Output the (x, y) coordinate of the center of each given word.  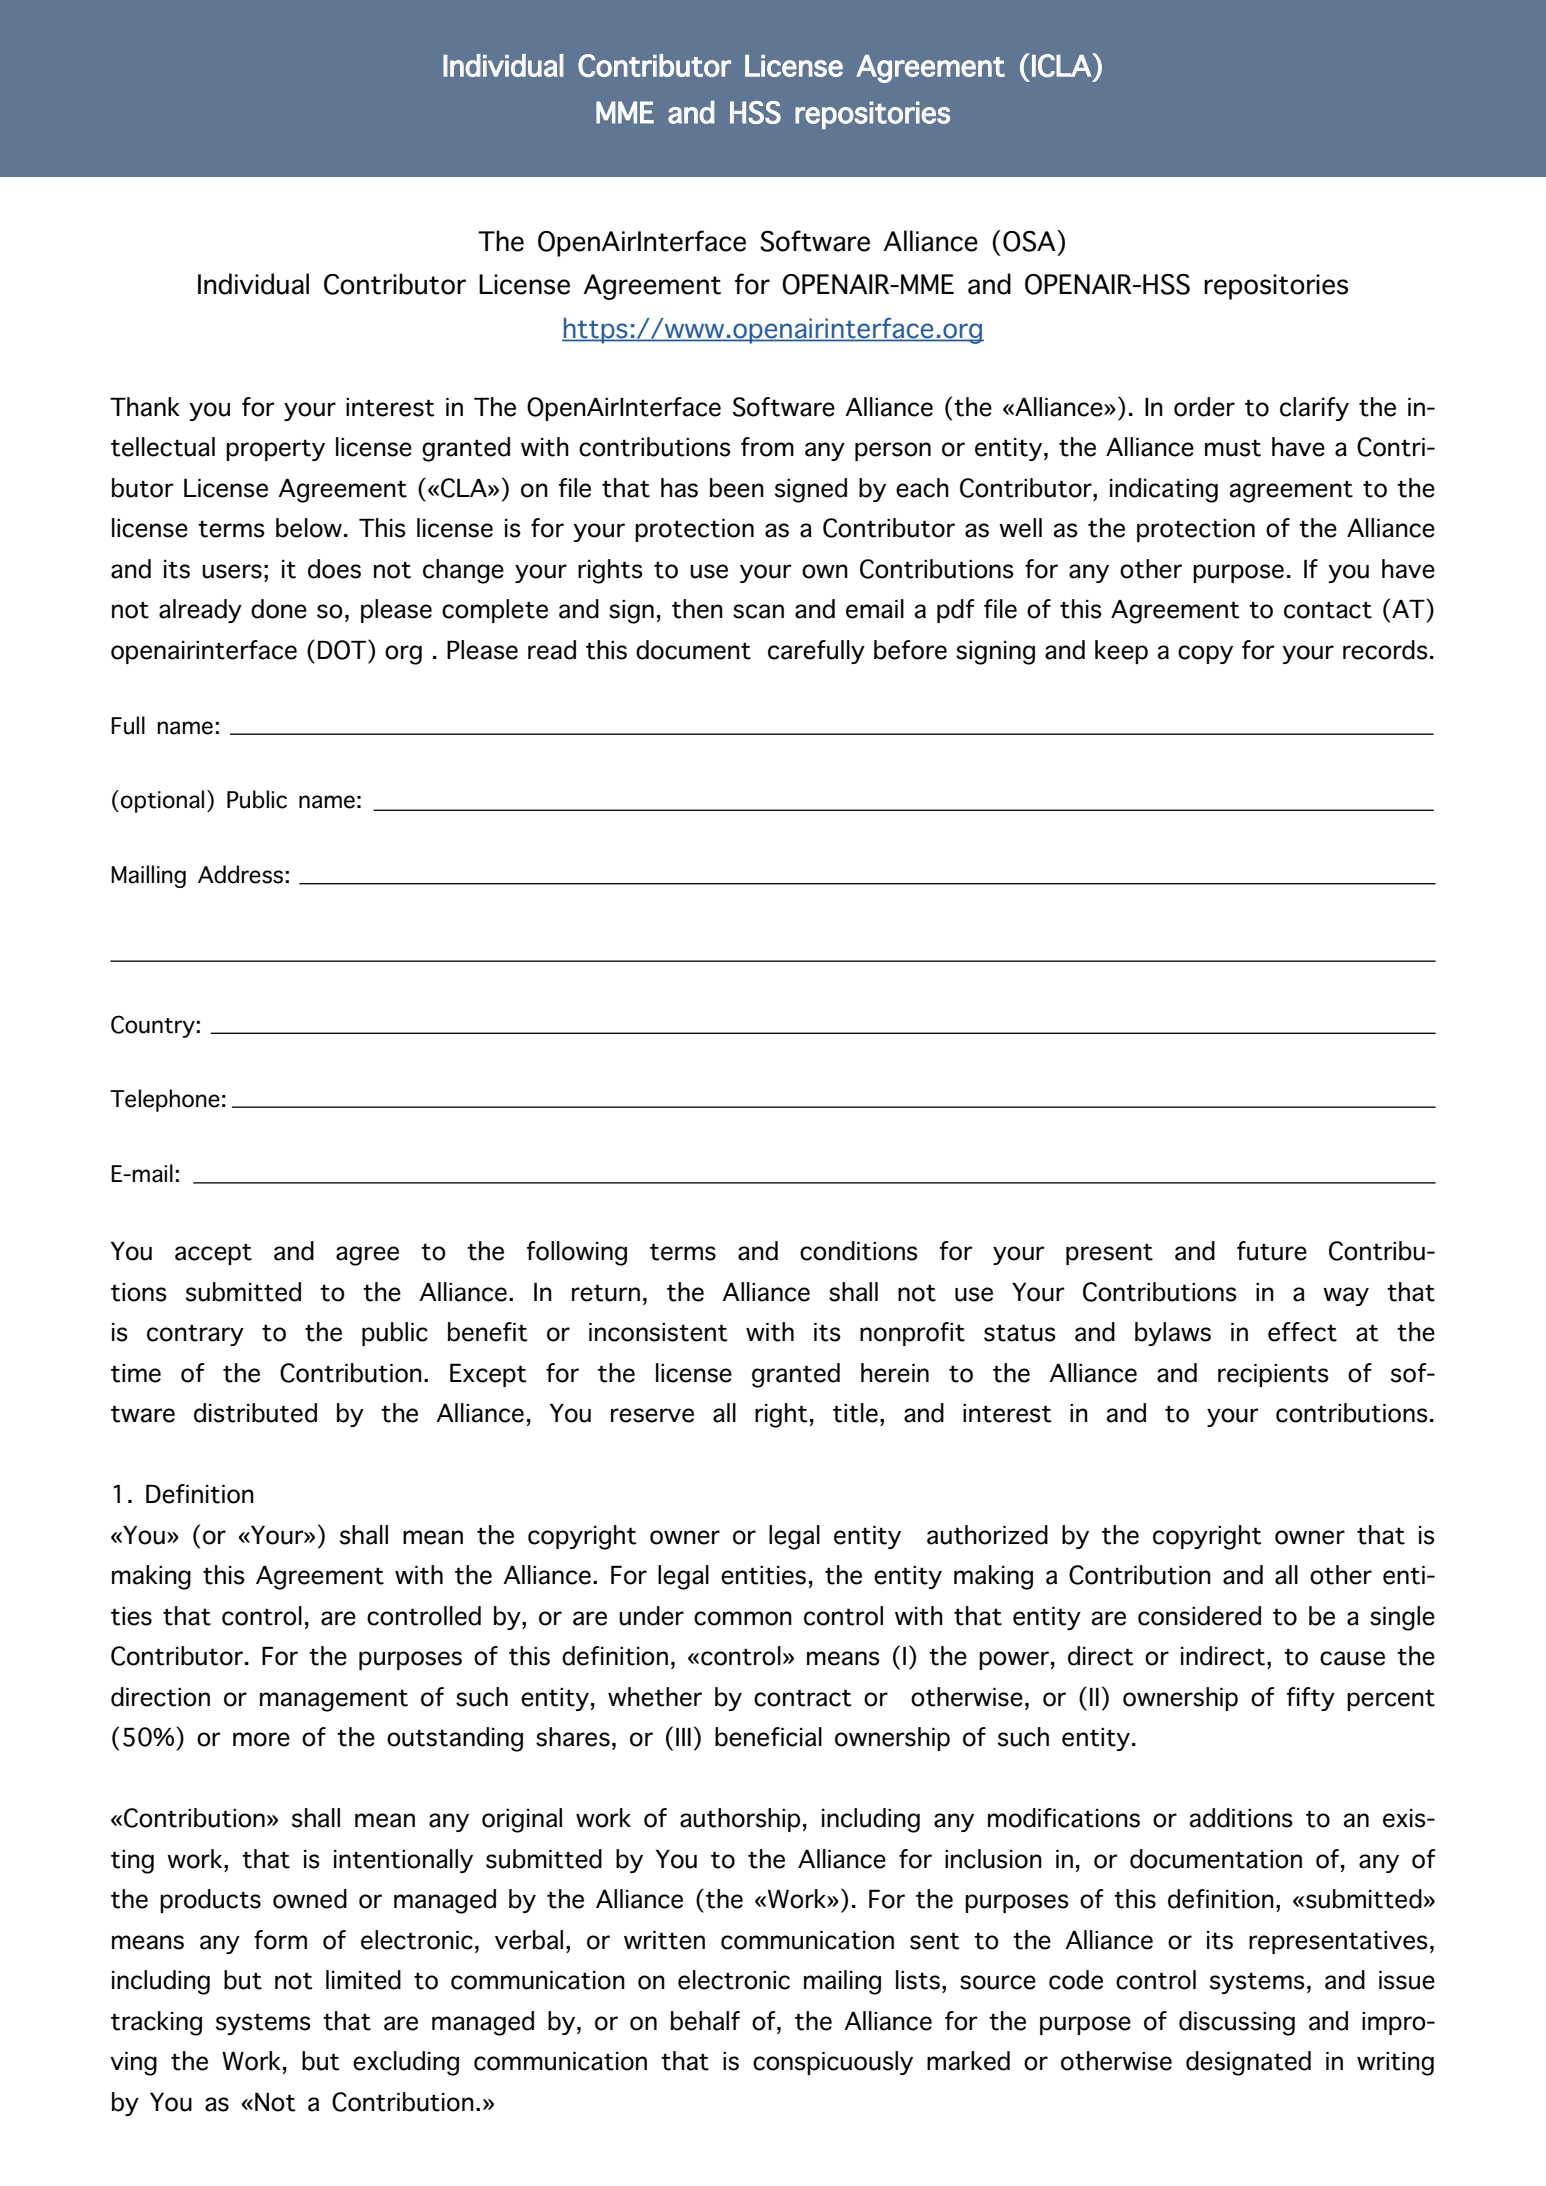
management (334, 1700)
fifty (1311, 1699)
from (767, 447)
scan (758, 611)
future (1272, 1251)
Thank (145, 407)
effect (1302, 1332)
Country (154, 1026)
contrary (195, 1335)
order (1204, 407)
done (279, 609)
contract (802, 1698)
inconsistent (658, 1332)
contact (1328, 610)
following (577, 1253)
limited (363, 1980)
